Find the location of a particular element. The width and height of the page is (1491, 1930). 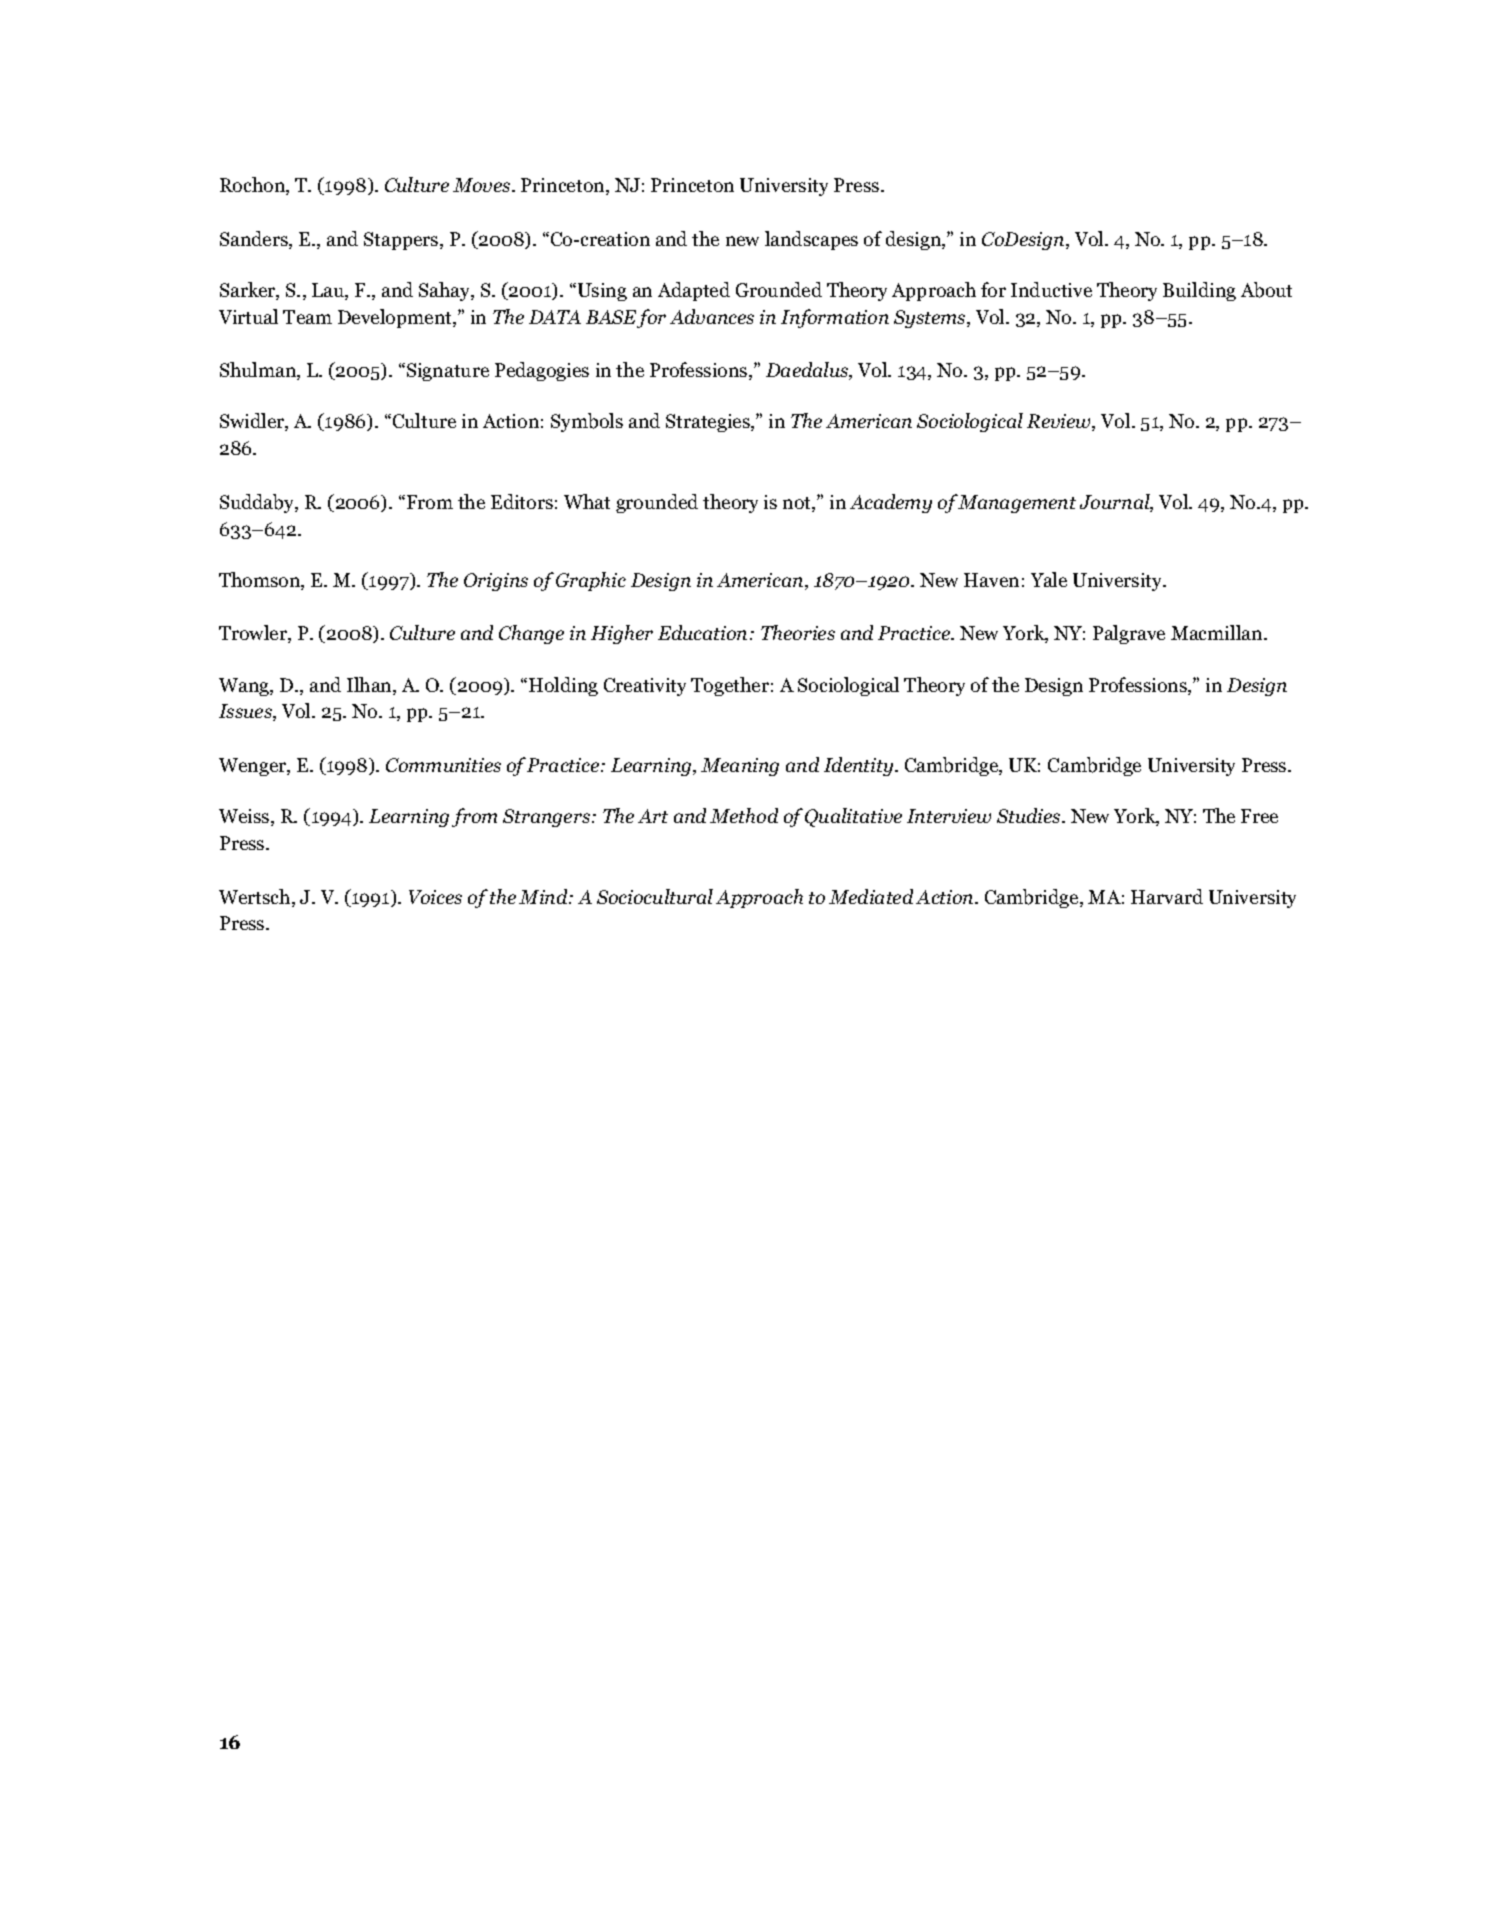

Building is located at coordinates (1199, 291).
